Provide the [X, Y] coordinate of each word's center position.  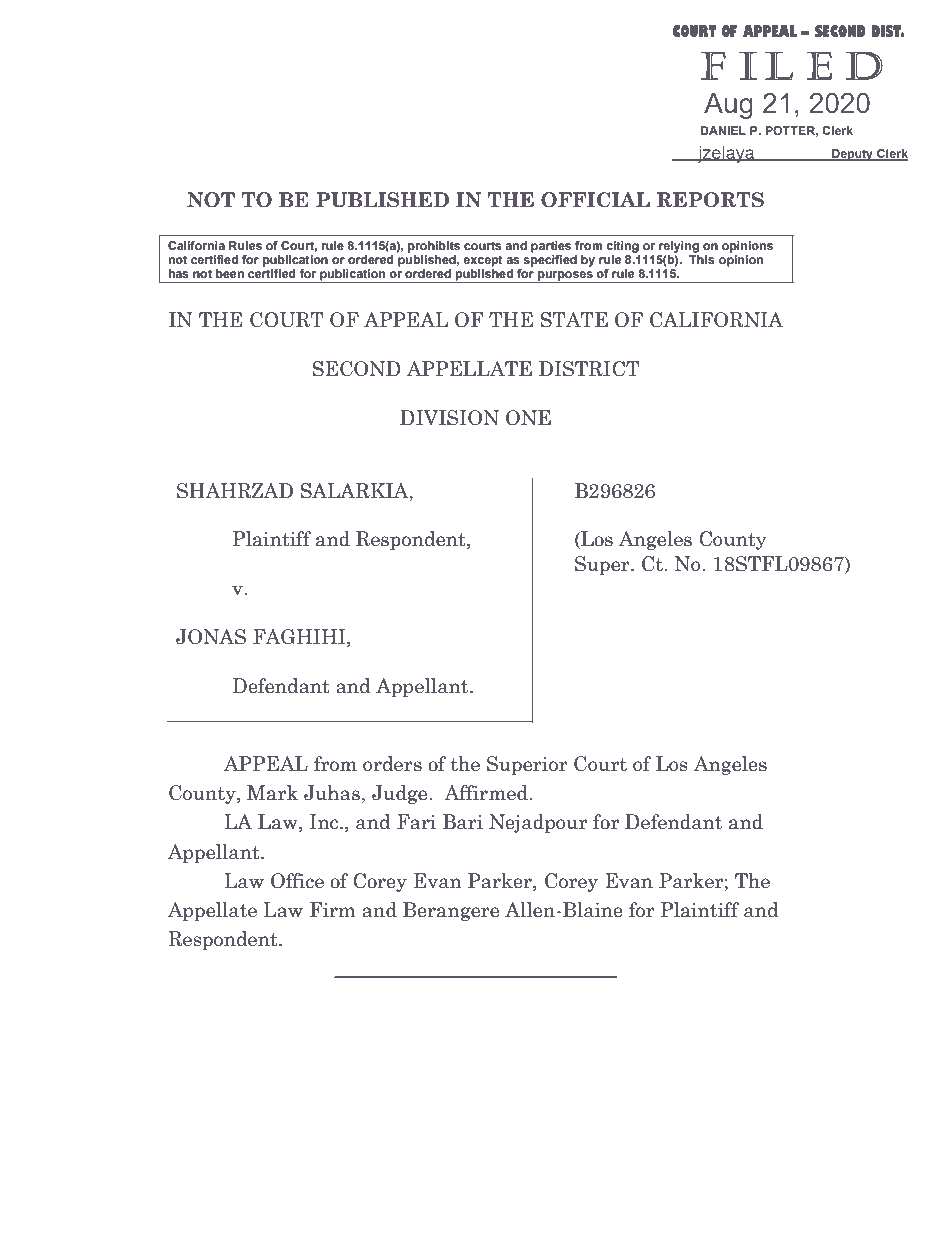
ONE [528, 418]
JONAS [211, 637]
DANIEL [723, 130]
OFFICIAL [595, 200]
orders [392, 764]
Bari [463, 822]
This [702, 258]
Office [297, 881]
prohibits [434, 247]
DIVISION [449, 418]
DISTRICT [589, 369]
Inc [325, 822]
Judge [401, 794]
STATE [574, 320]
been [230, 273]
